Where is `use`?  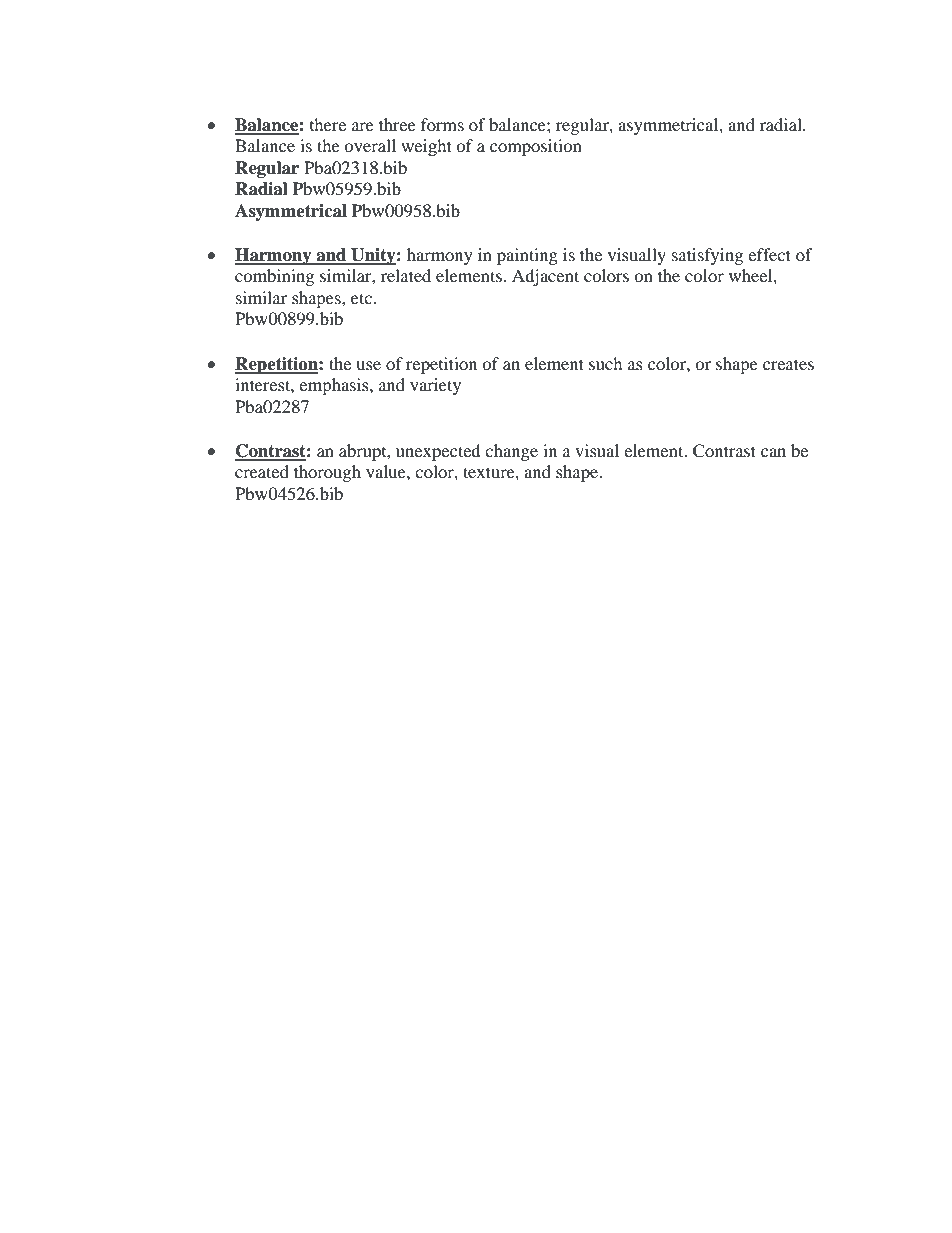
use is located at coordinates (368, 365).
